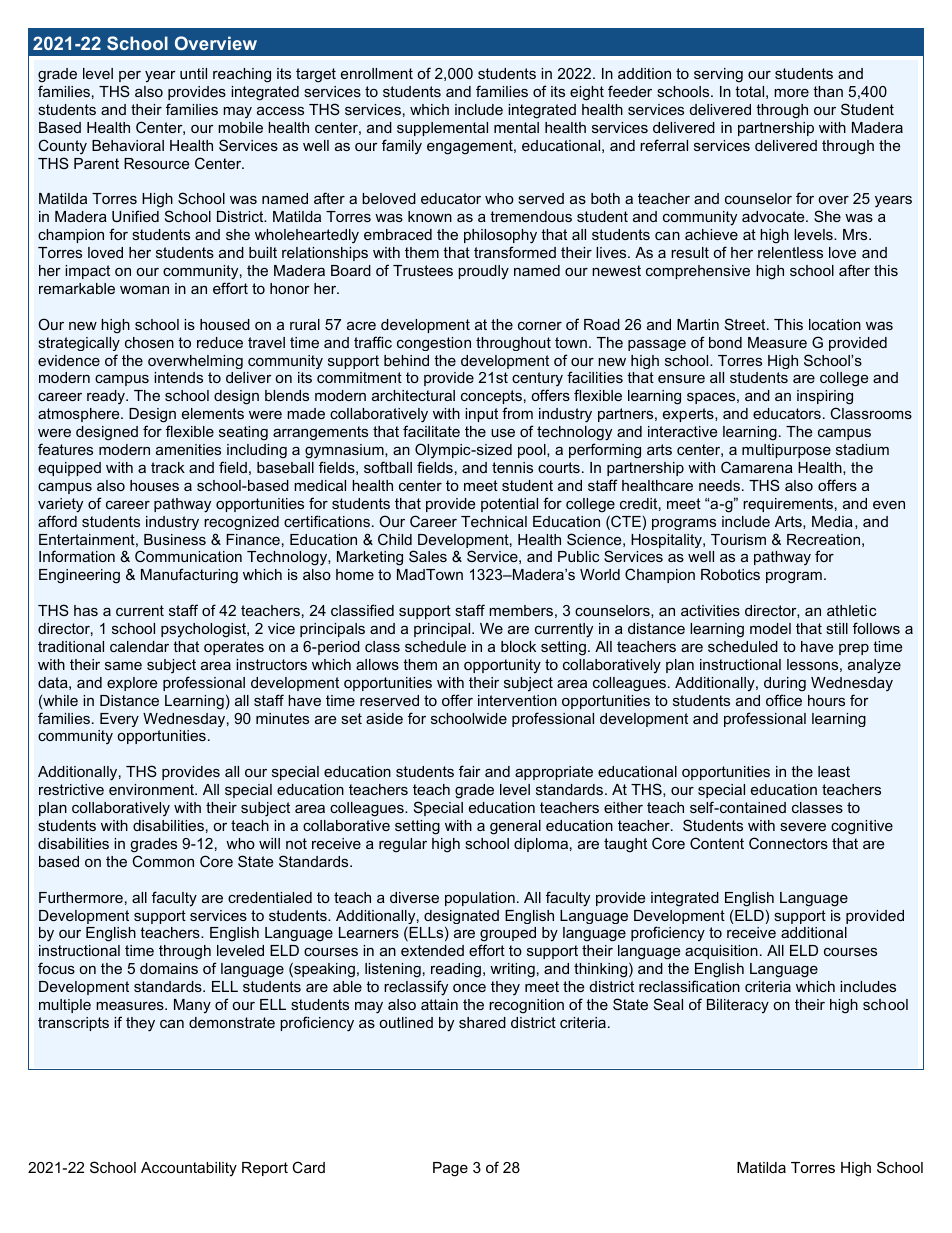 This screenshot has width=952, height=1233. I want to click on severe, so click(803, 827).
